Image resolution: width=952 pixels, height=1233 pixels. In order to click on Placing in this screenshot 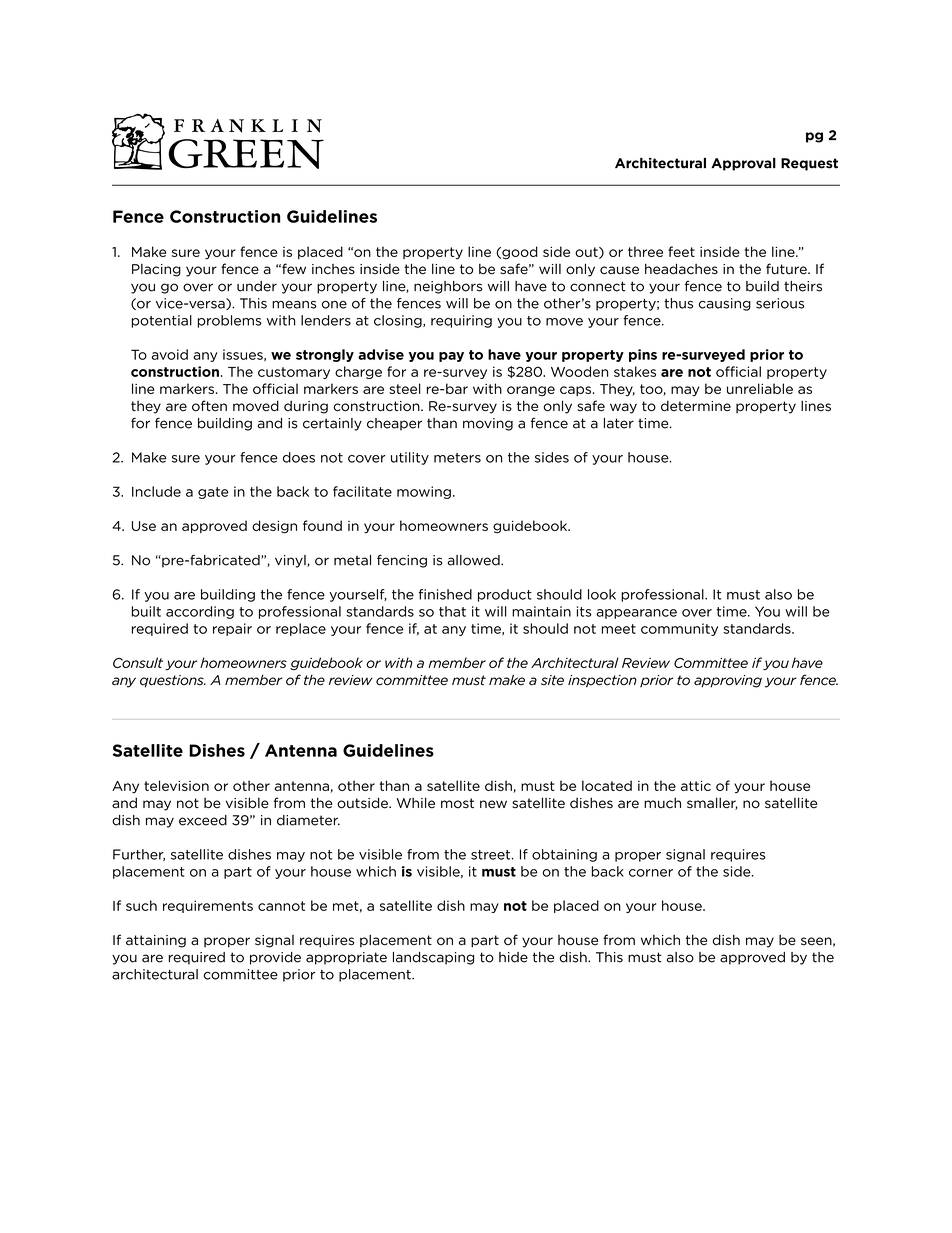, I will do `click(156, 270)`.
